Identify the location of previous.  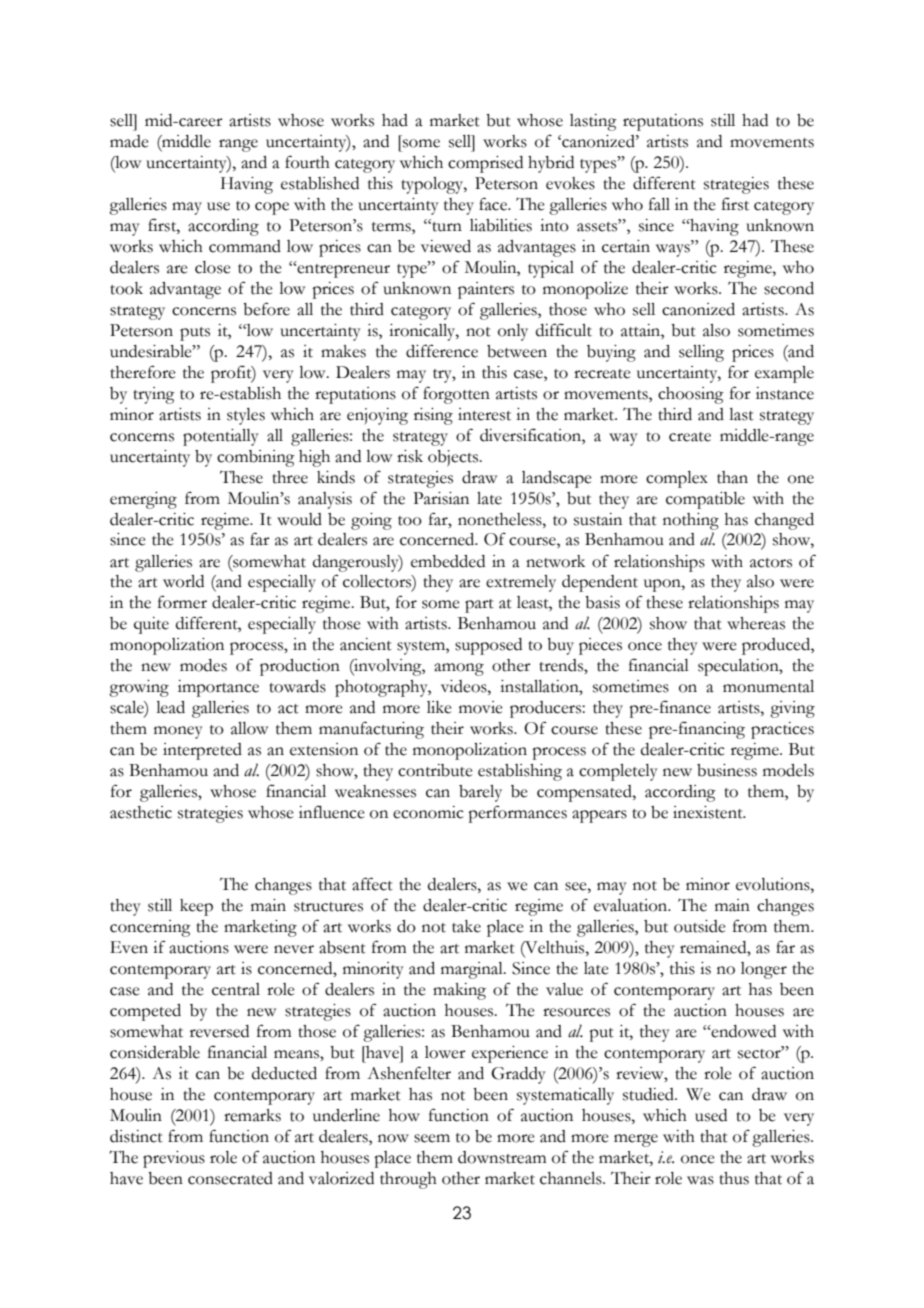
(174, 1159).
